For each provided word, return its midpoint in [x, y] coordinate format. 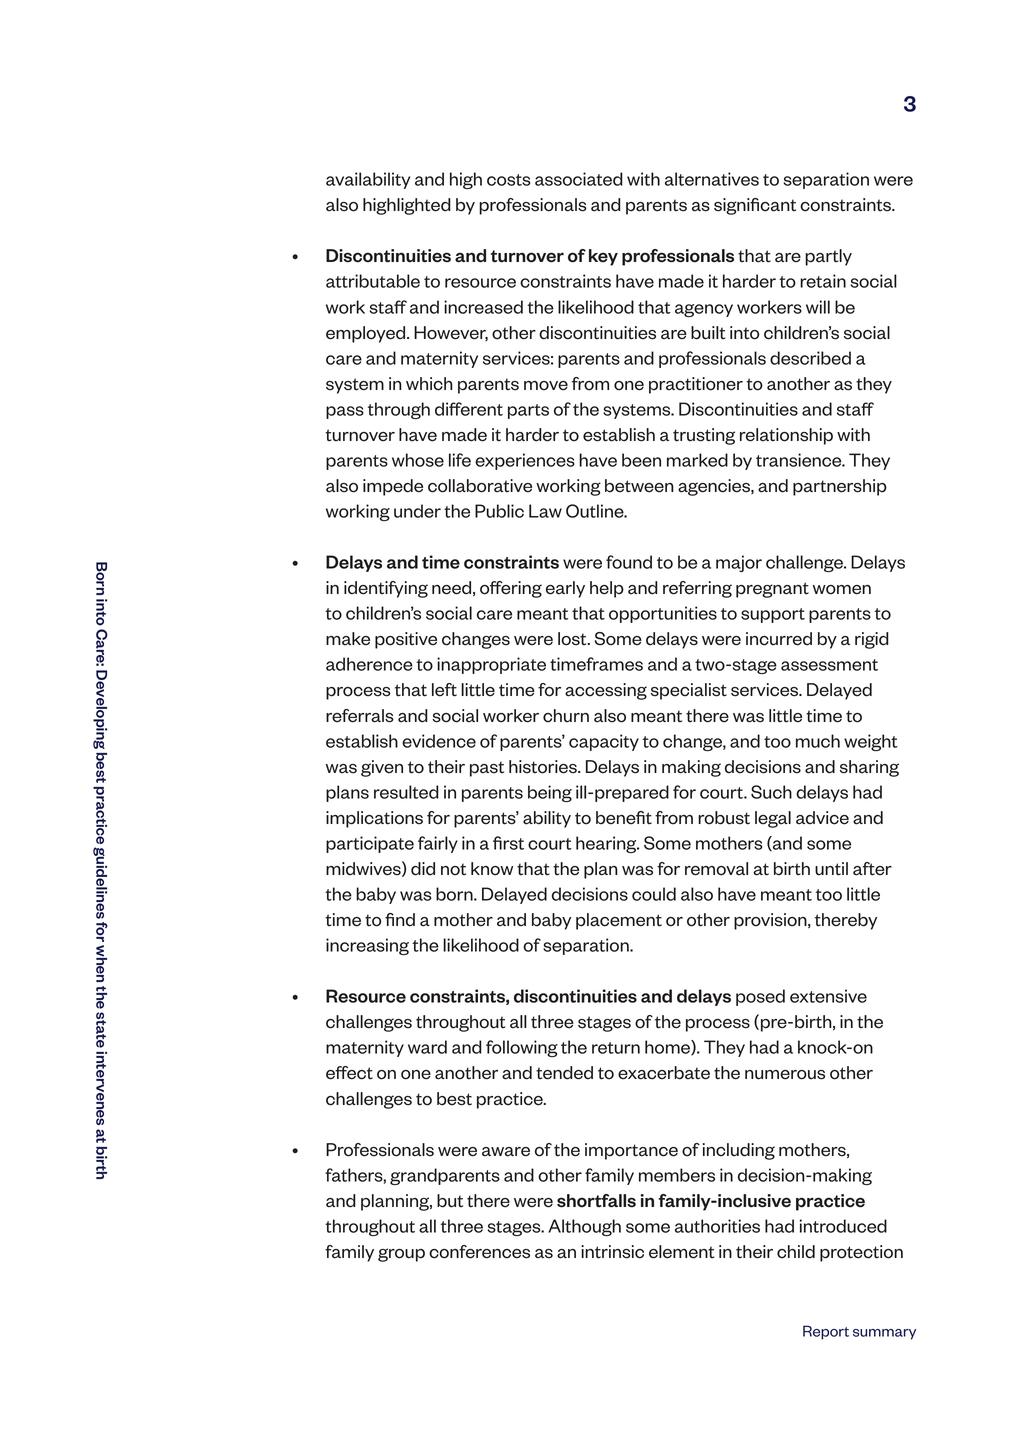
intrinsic [612, 1252]
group [401, 1255]
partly [828, 257]
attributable [373, 281]
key [603, 257]
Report [826, 1332]
